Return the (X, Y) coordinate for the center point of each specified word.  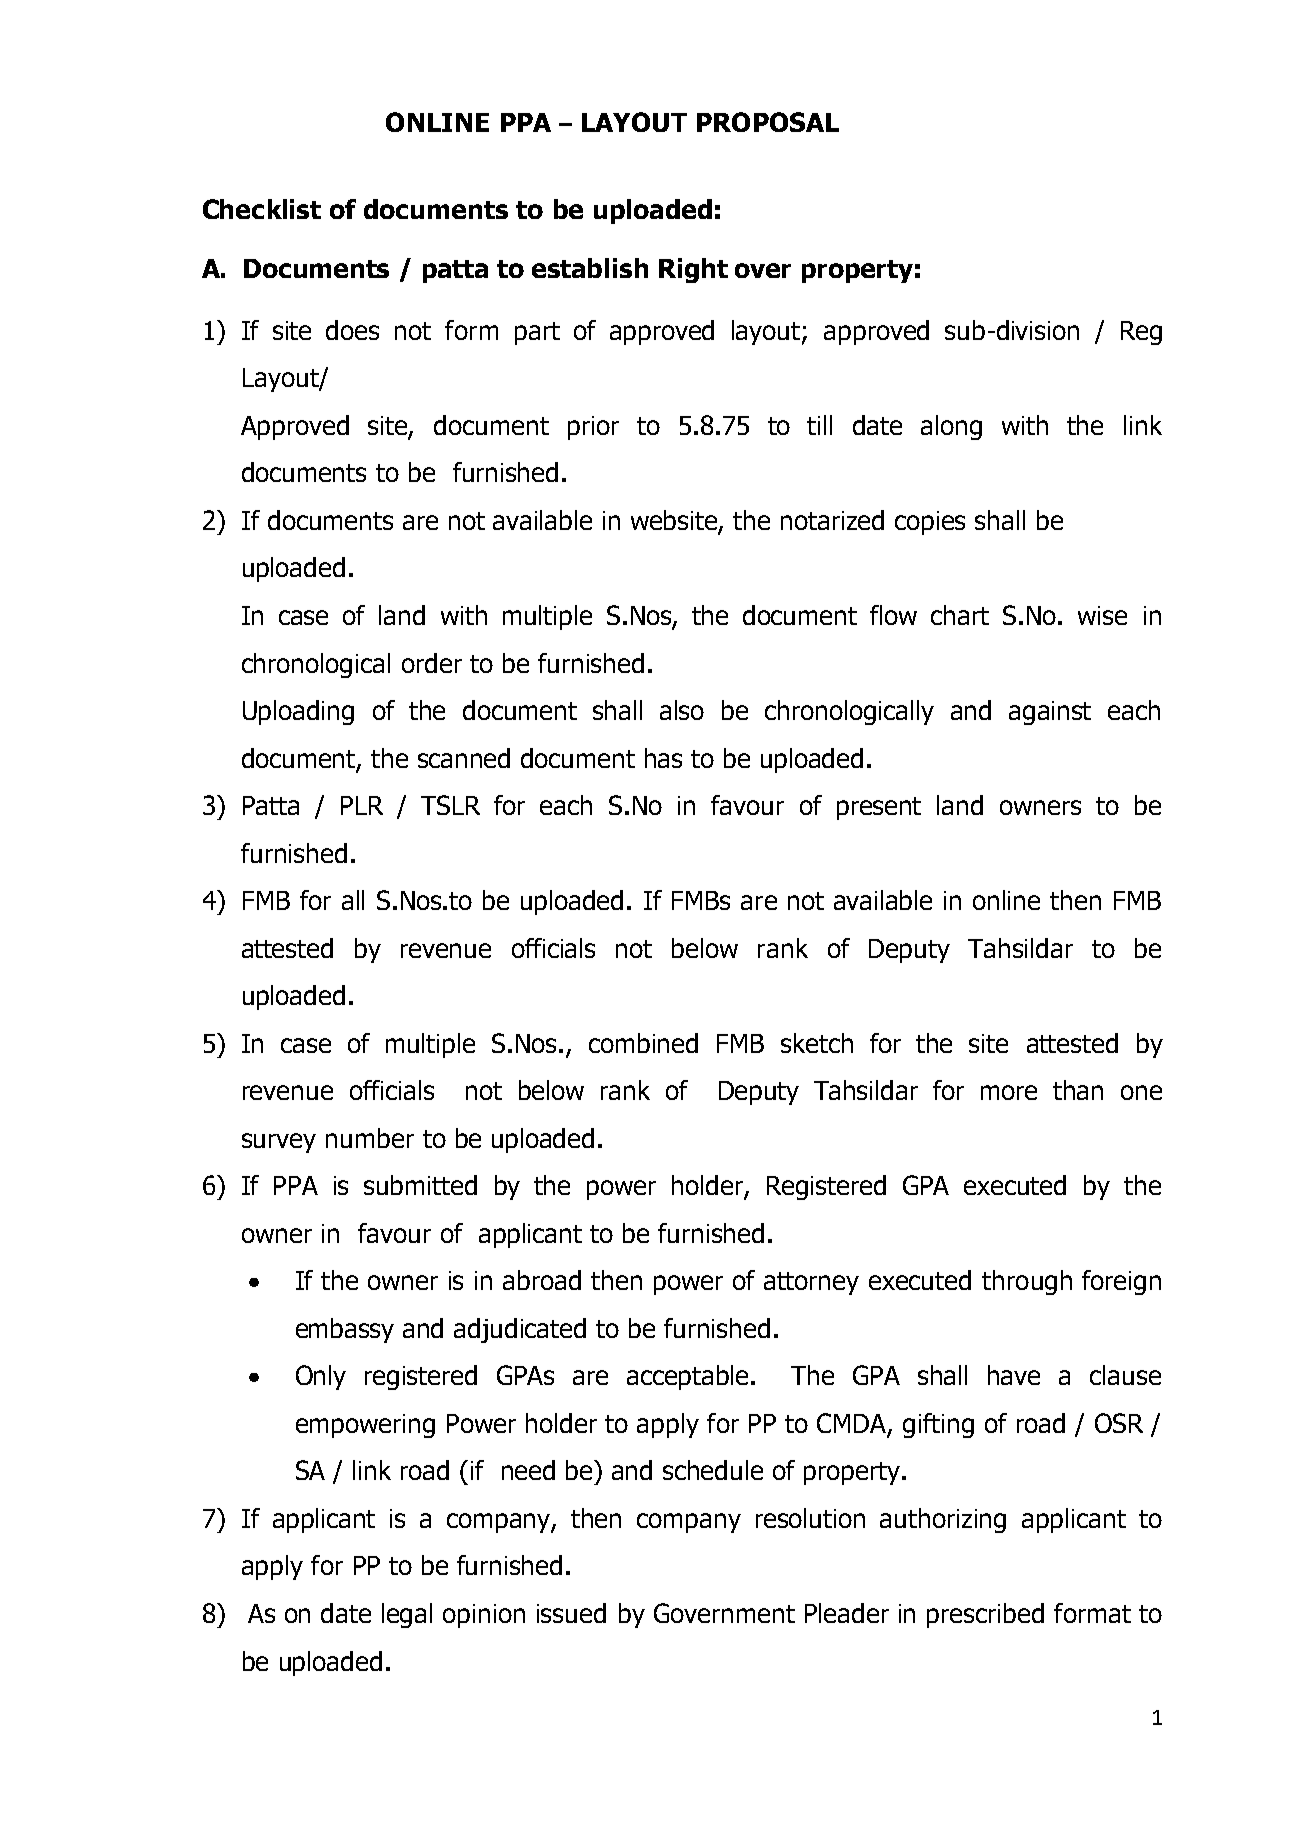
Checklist (262, 209)
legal (407, 1615)
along (951, 427)
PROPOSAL (768, 122)
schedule (713, 1470)
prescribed (985, 1615)
